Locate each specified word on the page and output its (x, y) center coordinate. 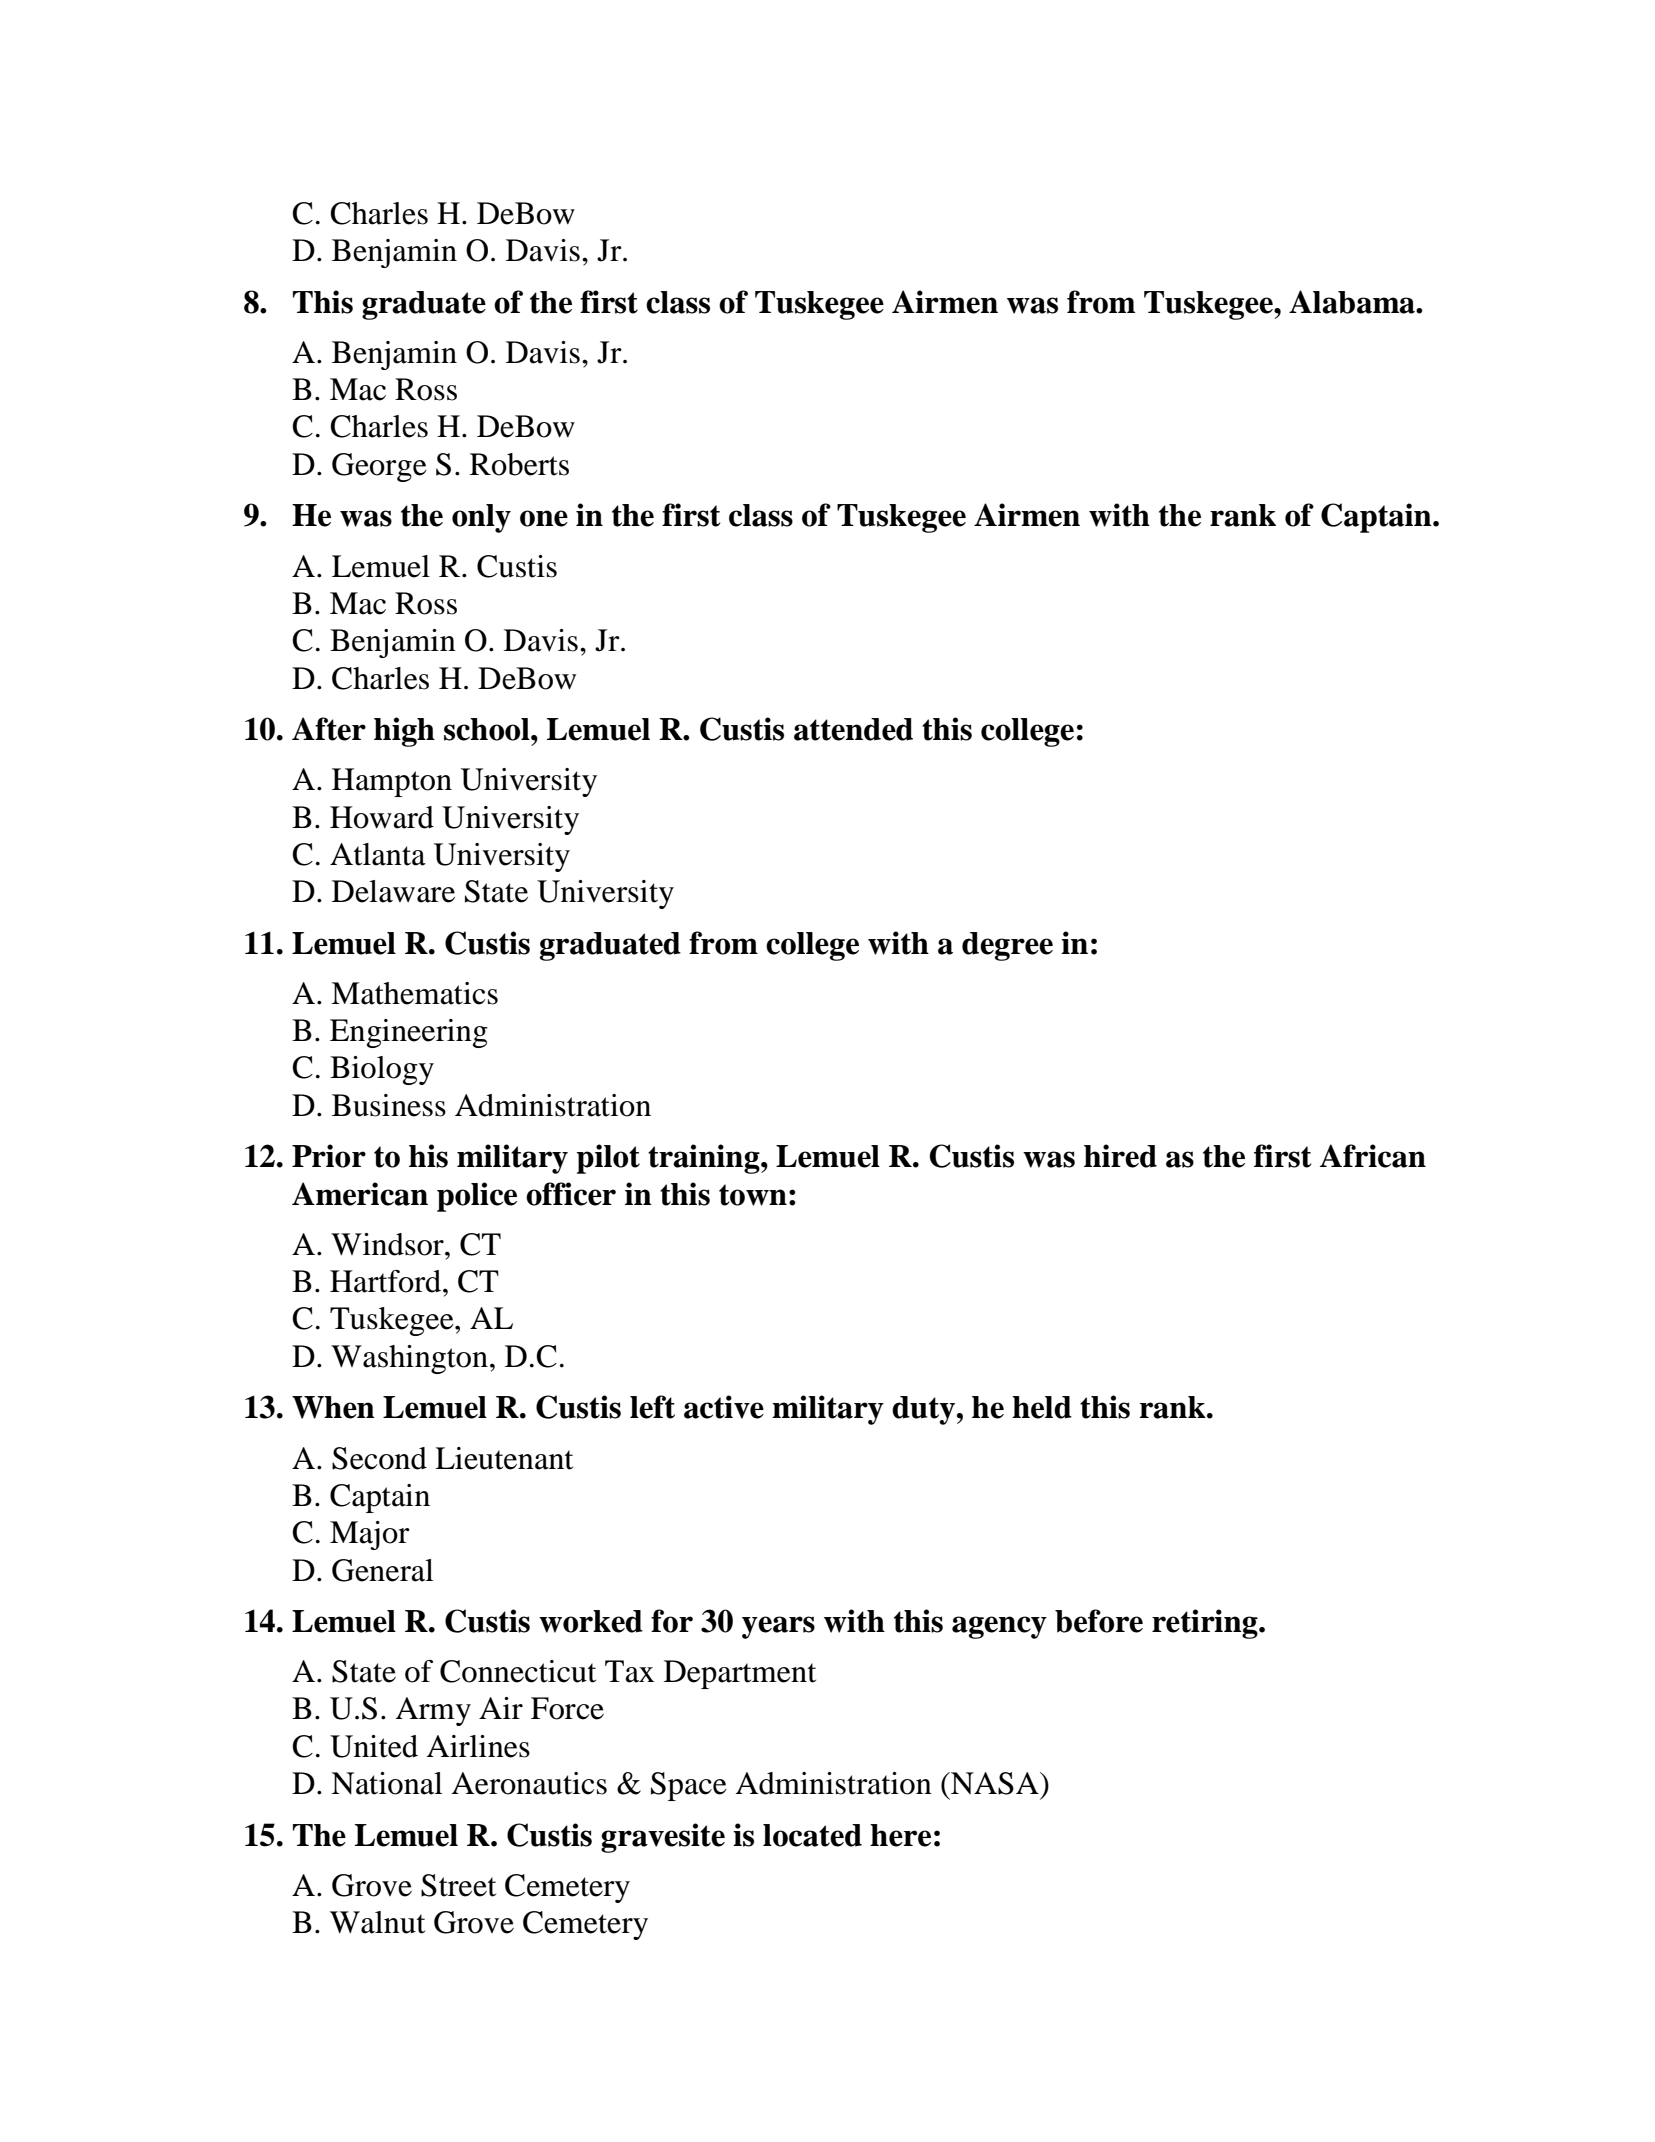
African (1373, 1156)
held (1042, 1407)
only (481, 518)
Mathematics (414, 993)
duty (923, 1410)
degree (1007, 946)
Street (458, 1885)
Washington (409, 1359)
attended (853, 729)
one (544, 518)
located (812, 1835)
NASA (995, 1783)
